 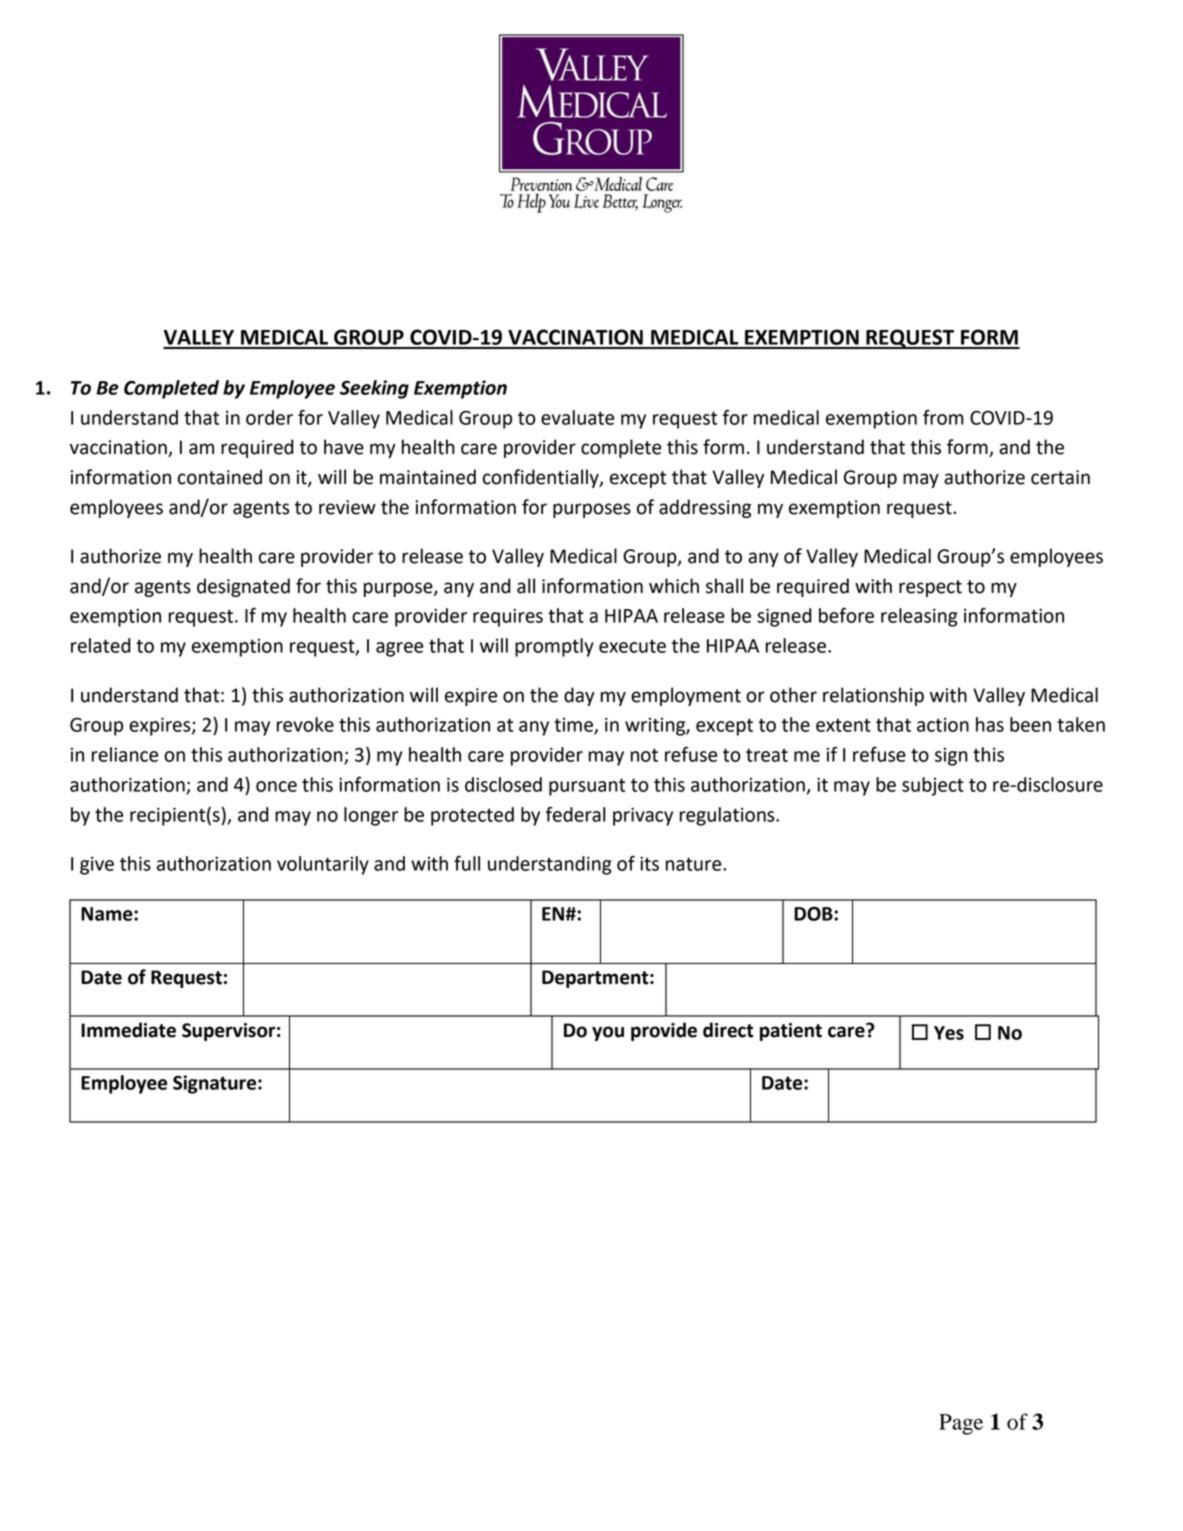 What do you see at coordinates (574, 726) in the page?
I see `time` at bounding box center [574, 726].
